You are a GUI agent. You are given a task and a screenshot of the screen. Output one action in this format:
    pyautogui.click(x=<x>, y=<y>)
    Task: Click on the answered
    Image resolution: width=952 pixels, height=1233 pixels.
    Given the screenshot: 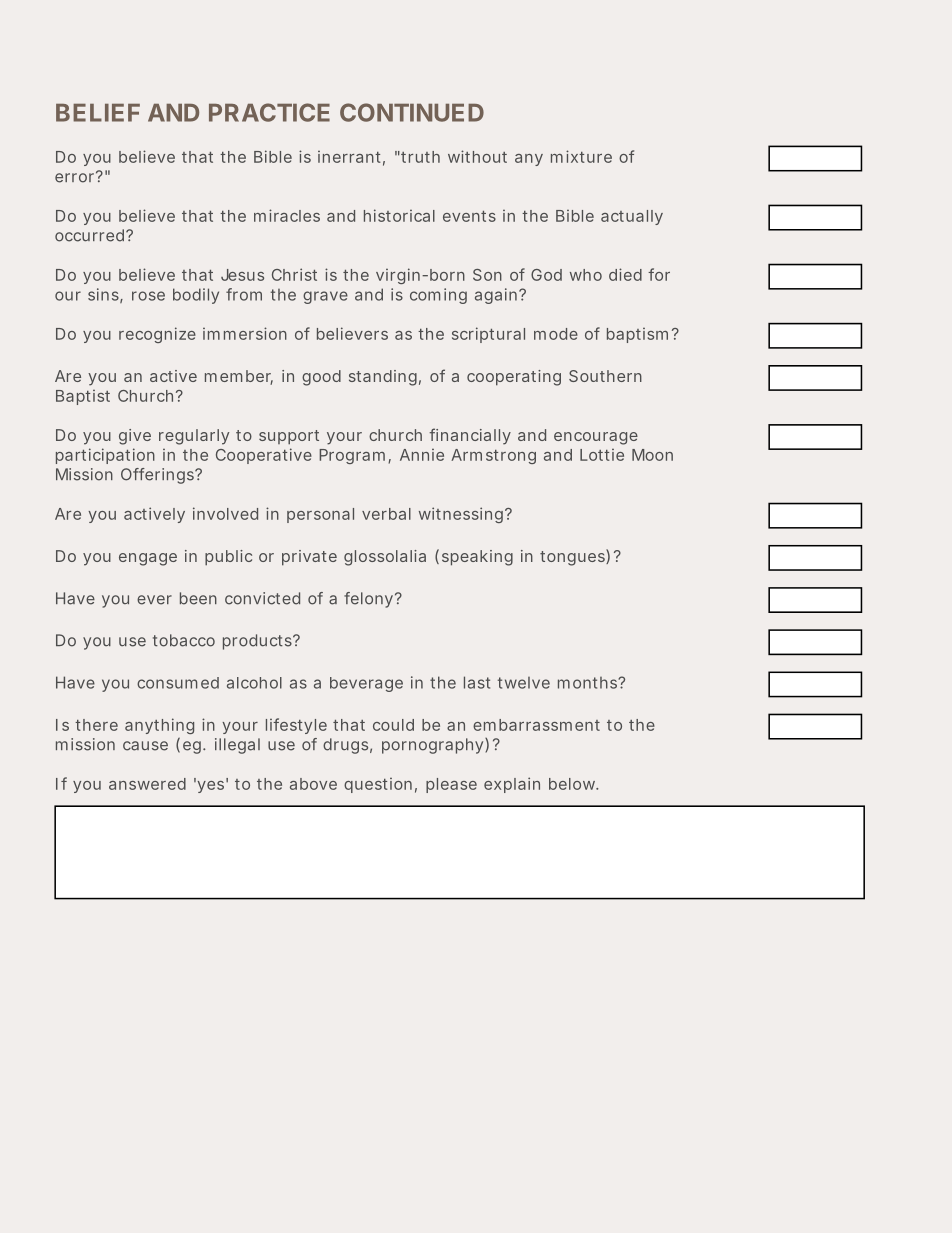 What is the action you would take?
    pyautogui.click(x=147, y=784)
